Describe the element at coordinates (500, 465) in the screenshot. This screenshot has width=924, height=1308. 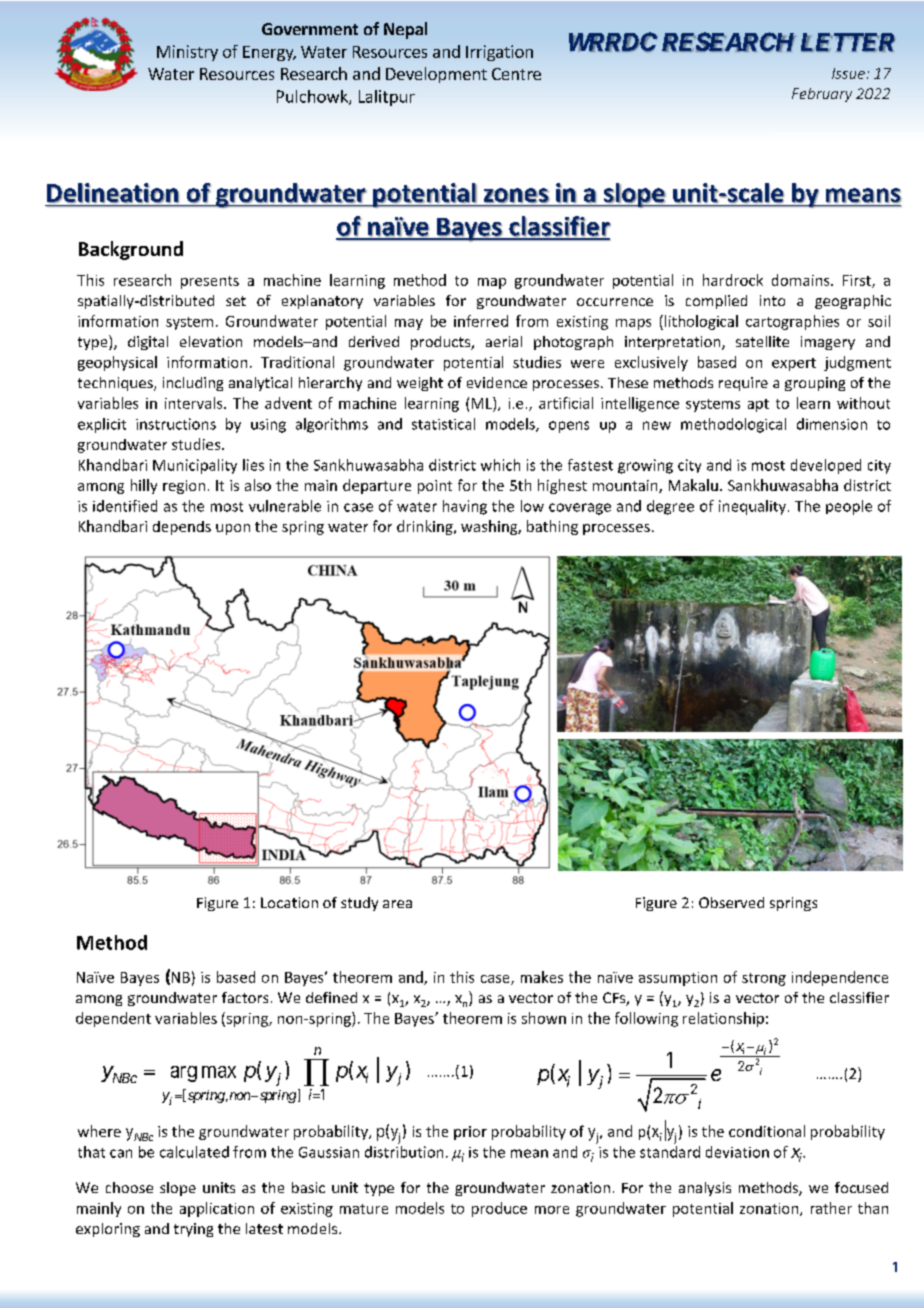
I see `which` at that location.
